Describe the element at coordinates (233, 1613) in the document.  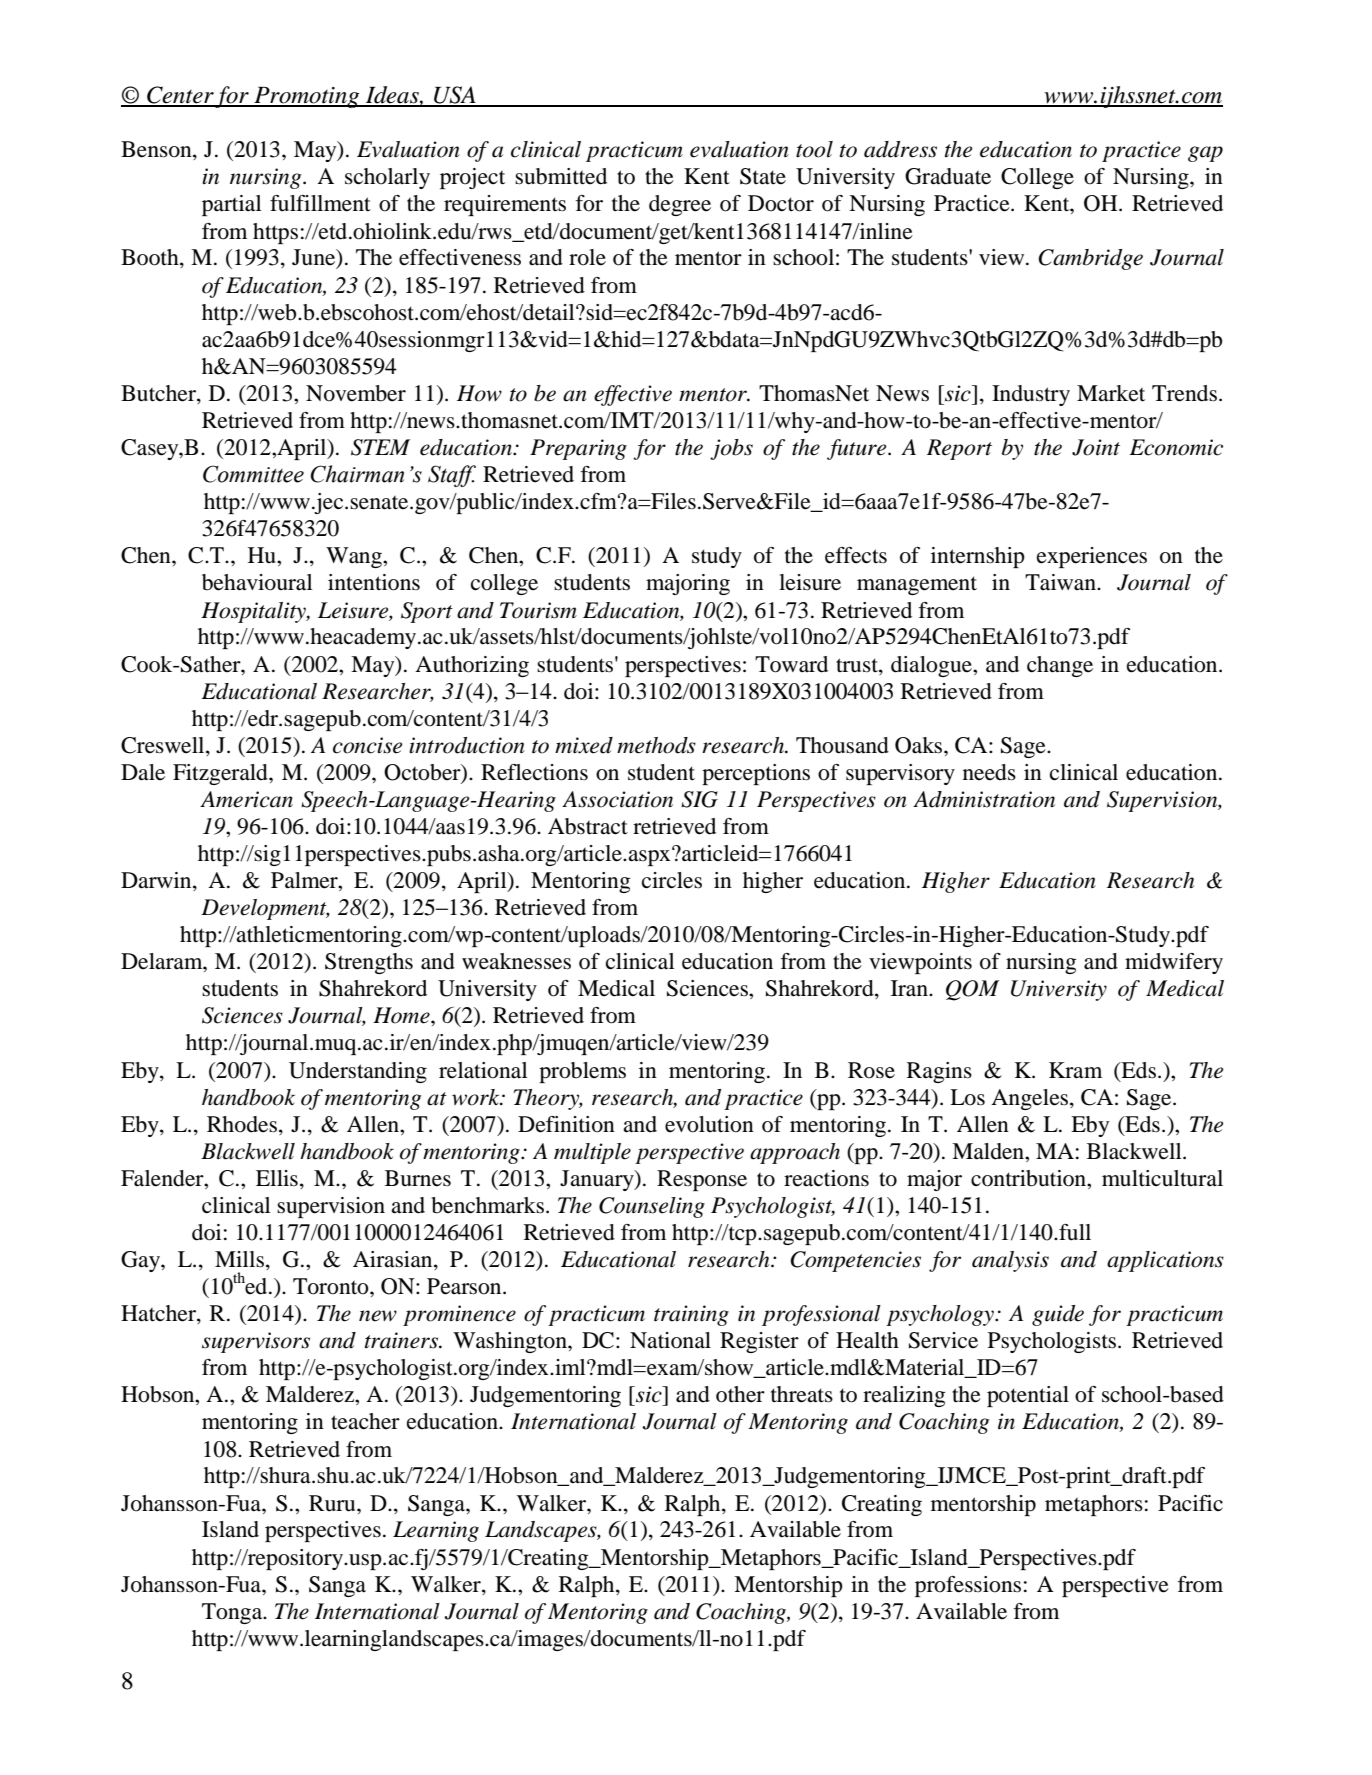
I see `Tonga` at that location.
